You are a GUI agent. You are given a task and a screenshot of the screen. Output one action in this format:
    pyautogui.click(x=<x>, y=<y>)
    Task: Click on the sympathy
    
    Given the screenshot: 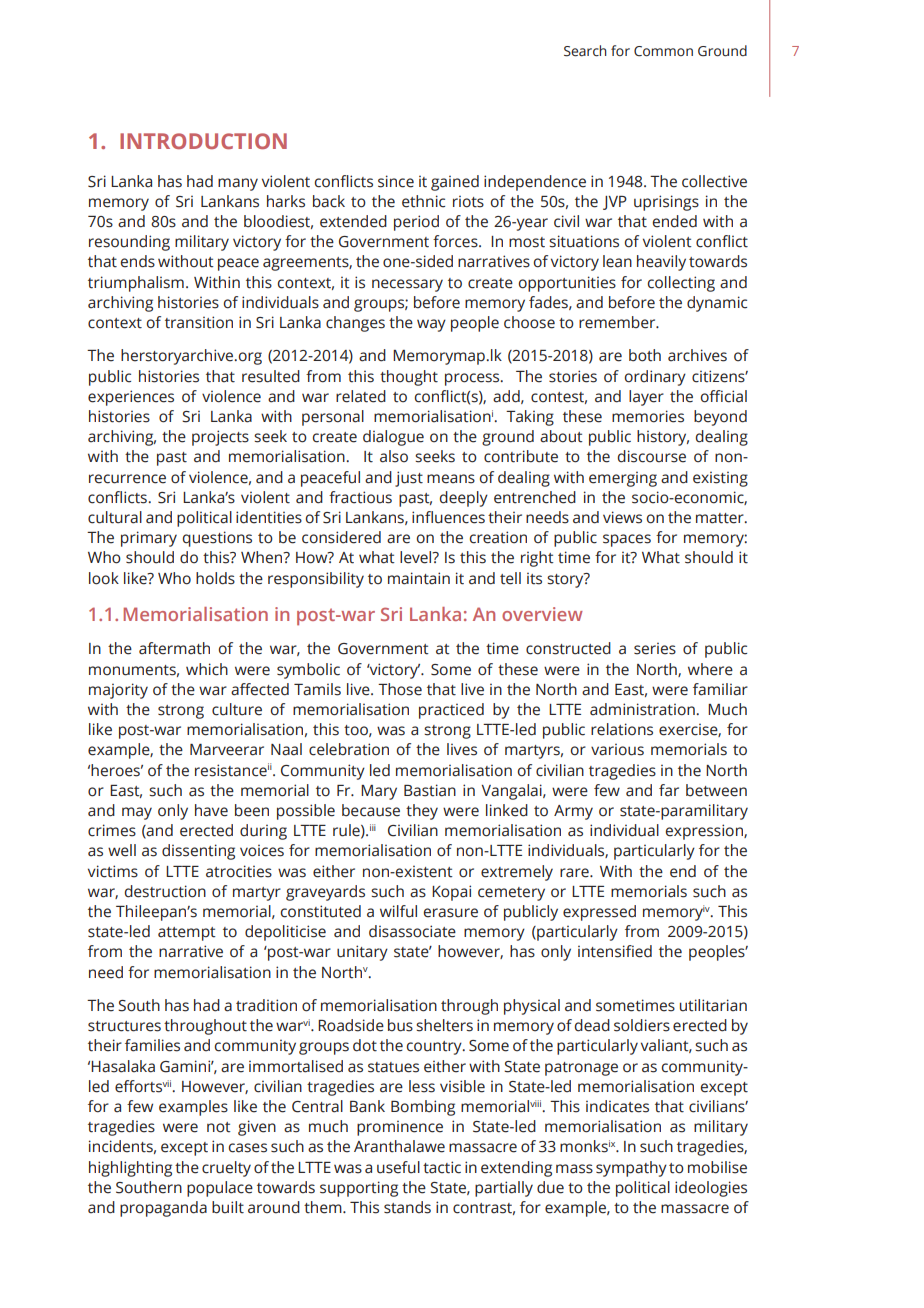 What is the action you would take?
    pyautogui.click(x=631, y=1169)
